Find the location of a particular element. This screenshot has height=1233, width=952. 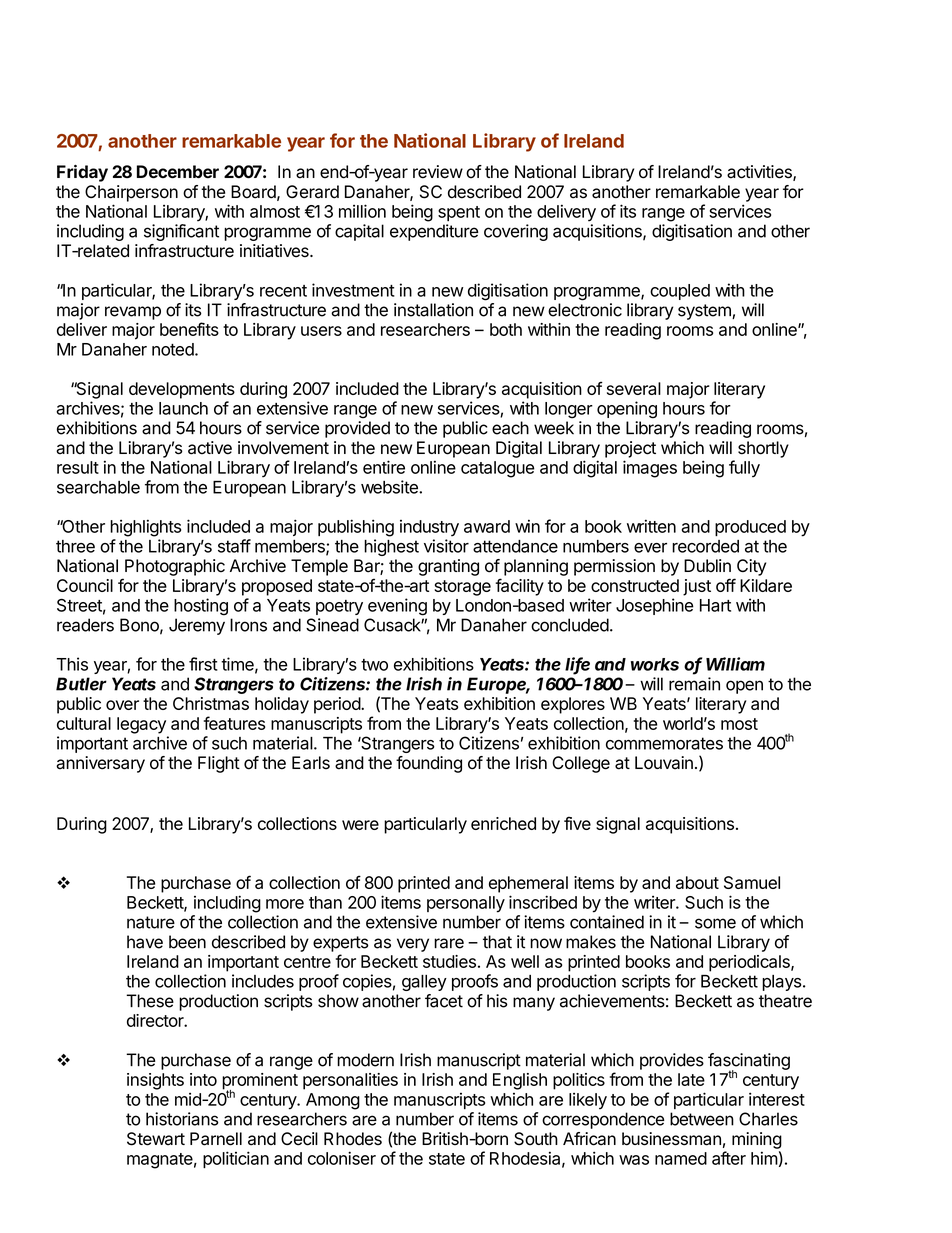

were is located at coordinates (360, 825).
